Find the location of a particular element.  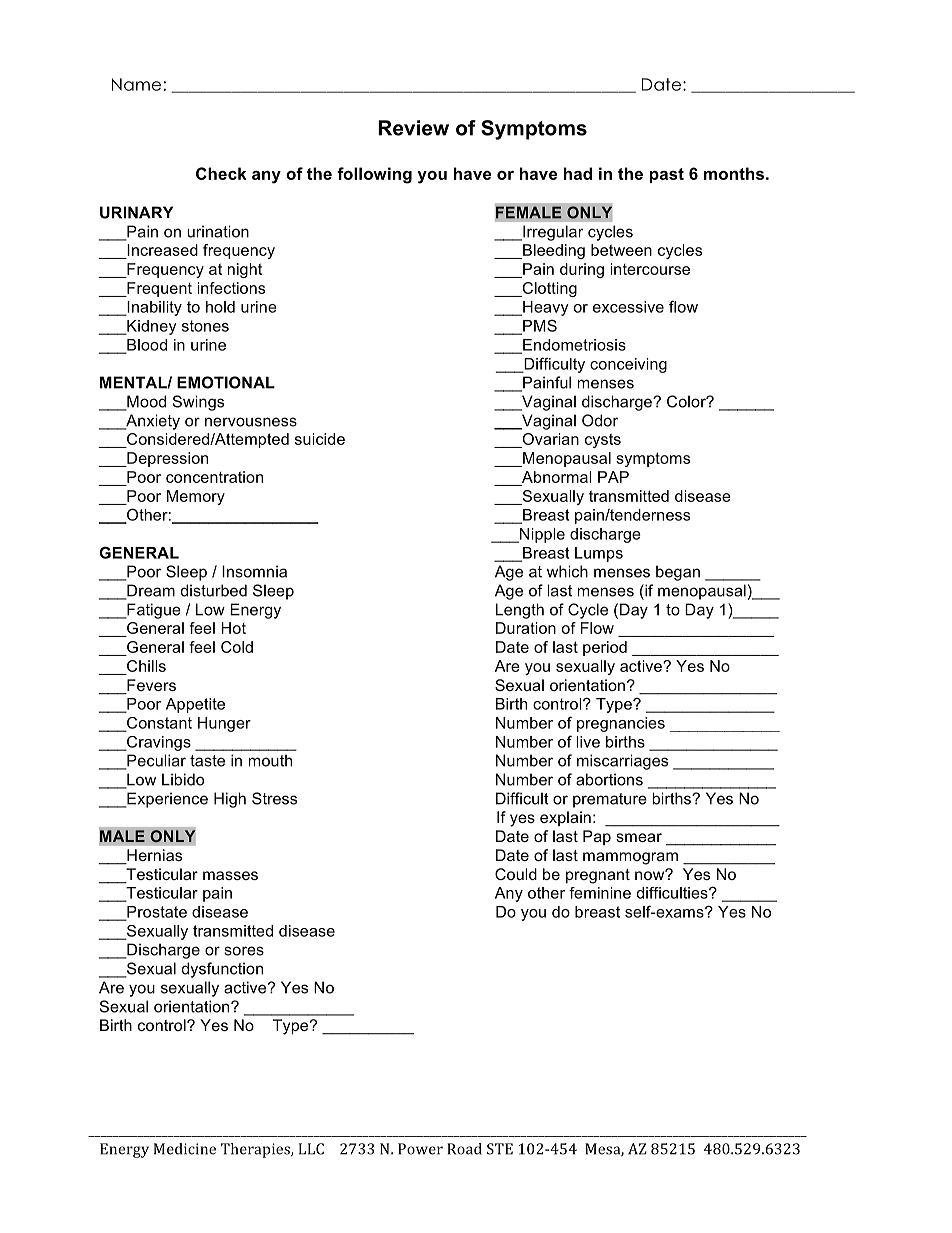

Lumps is located at coordinates (599, 554).
